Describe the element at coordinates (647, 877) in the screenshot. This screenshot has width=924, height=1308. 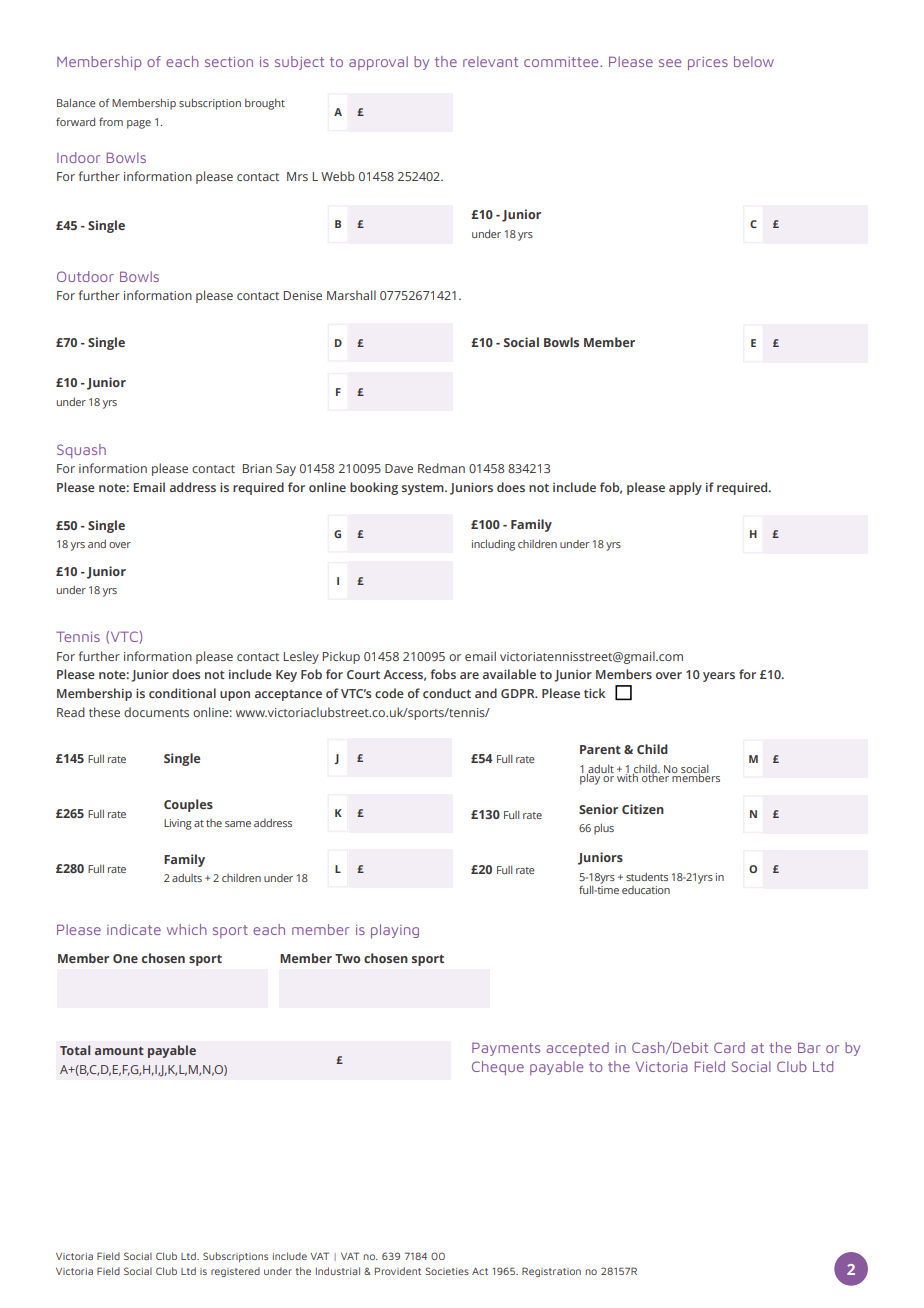
I see `students` at that location.
